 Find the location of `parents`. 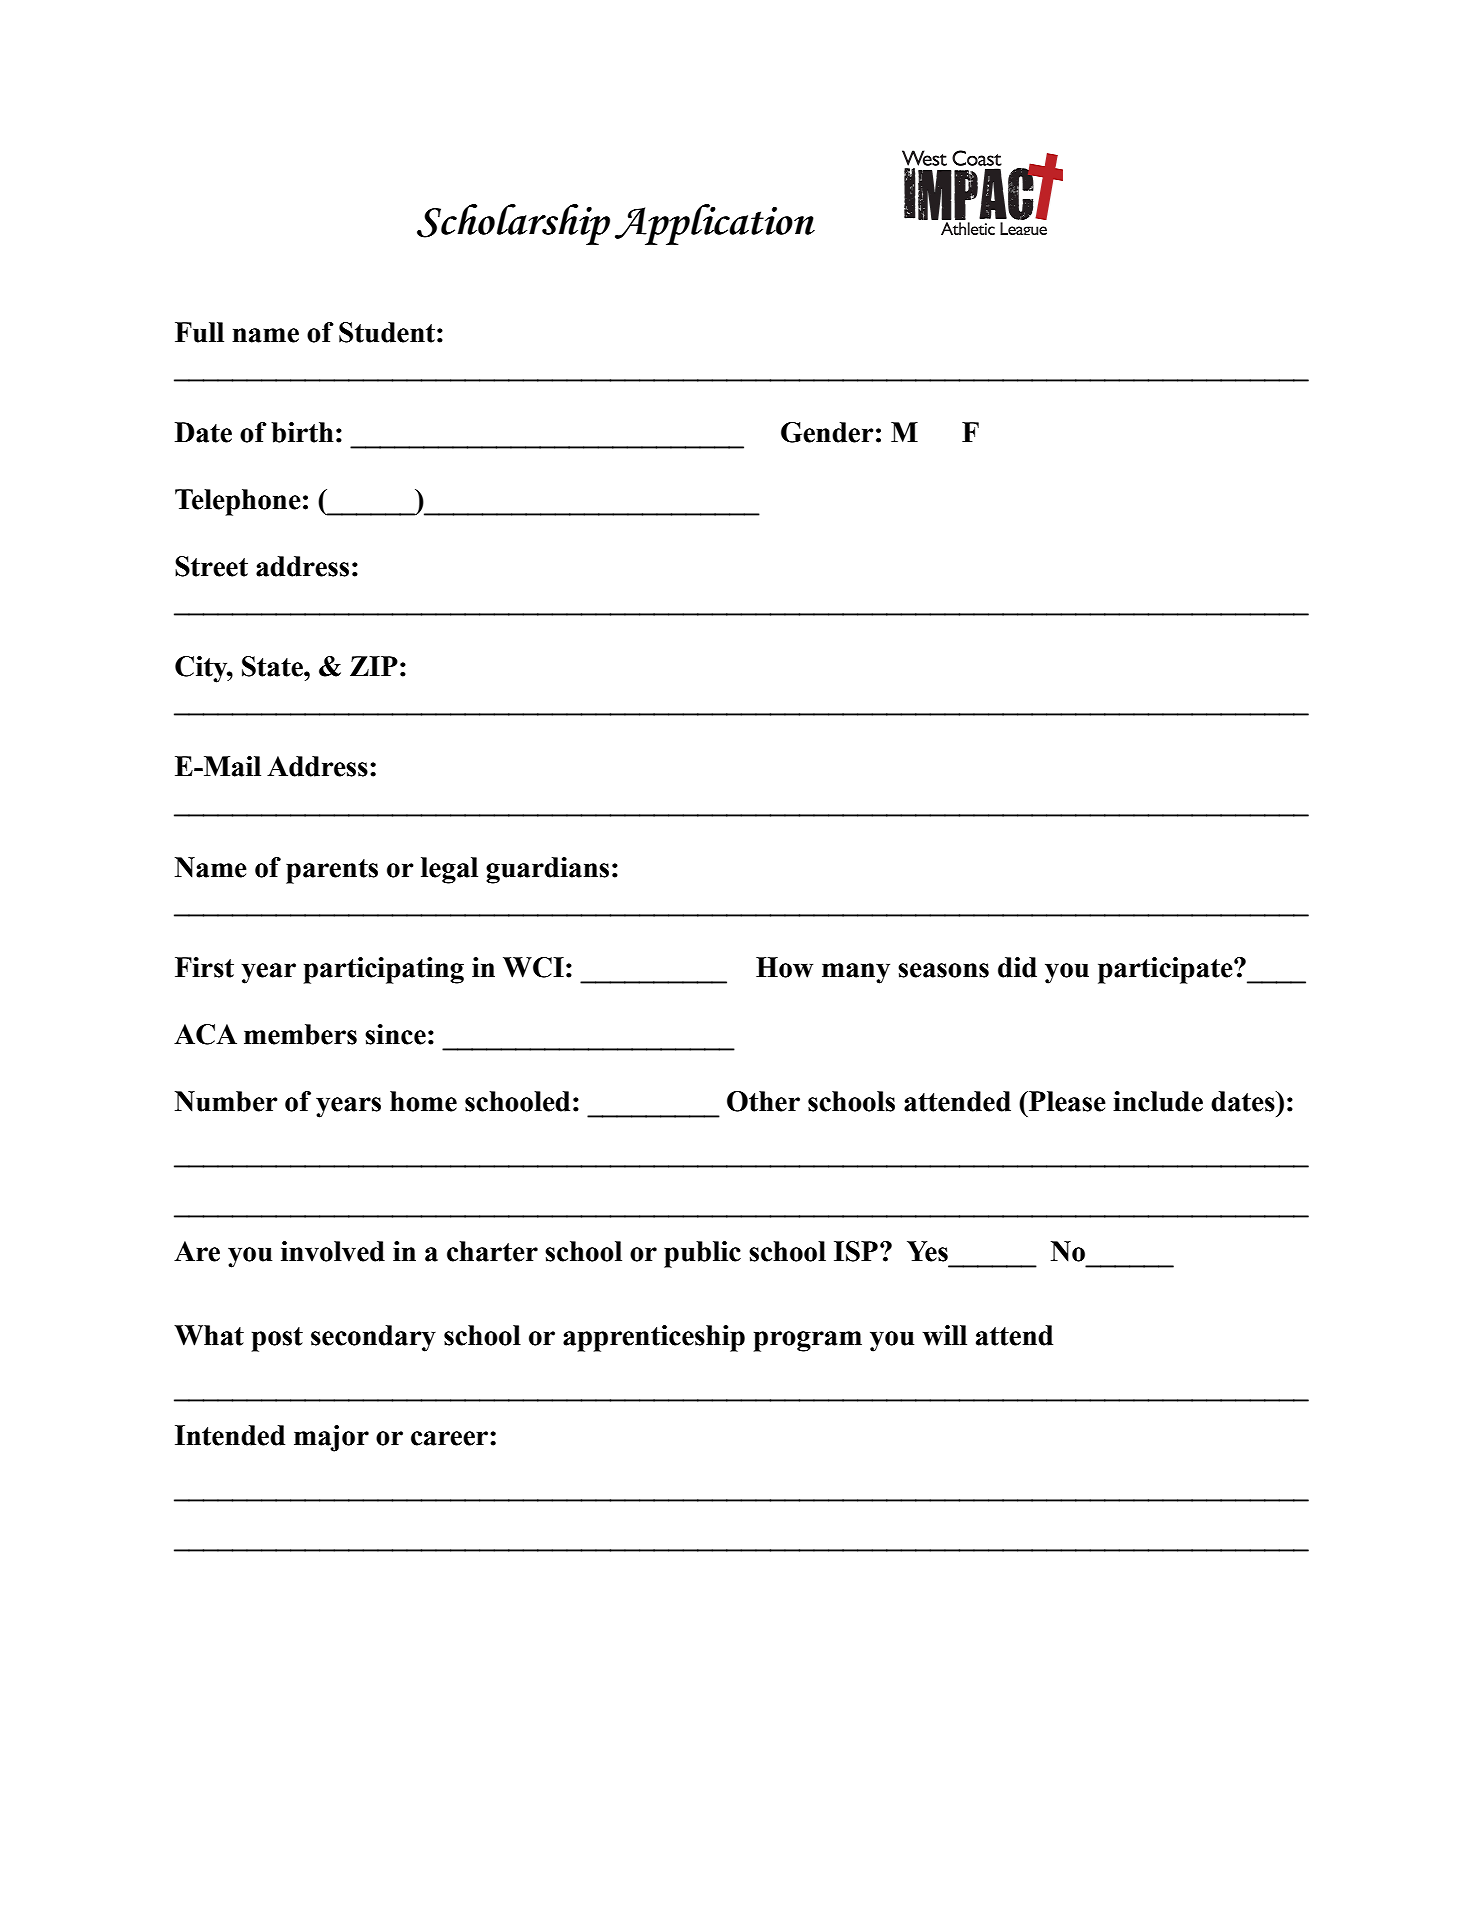

parents is located at coordinates (332, 871).
